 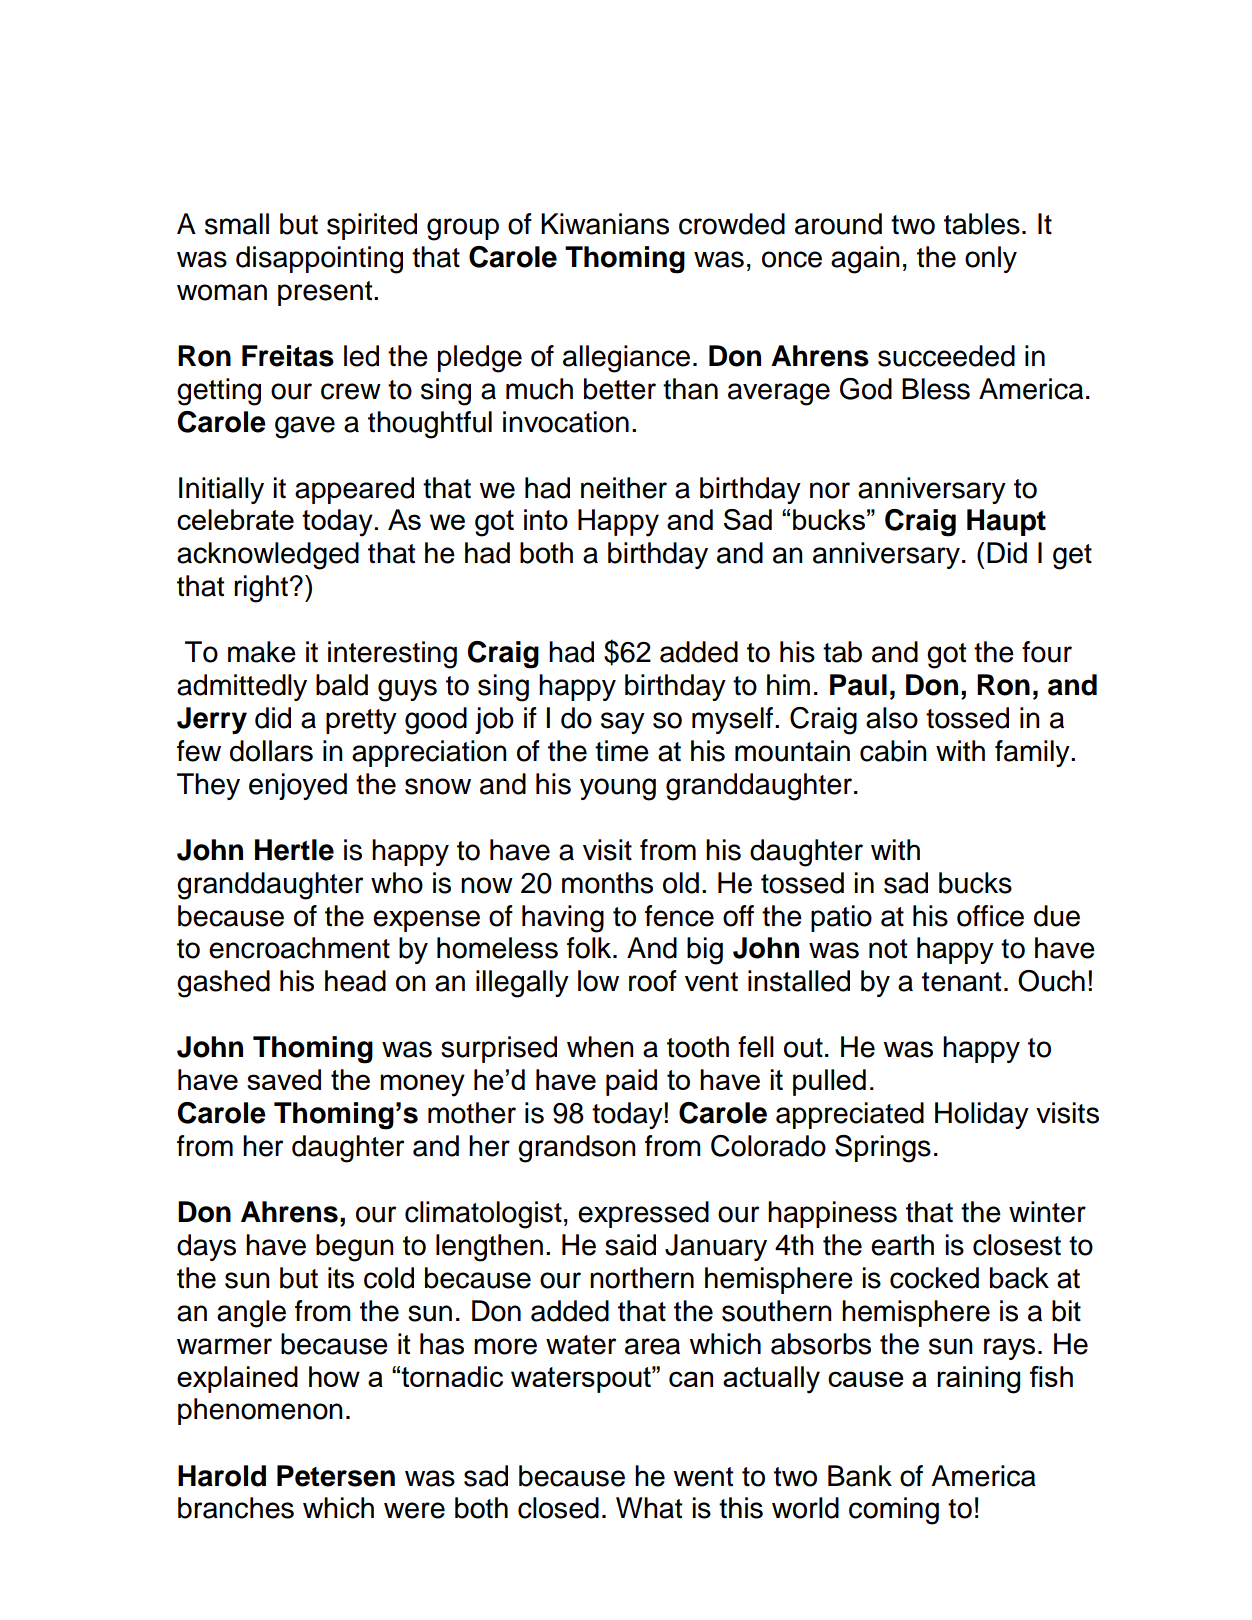 I want to click on What, so click(x=649, y=1508).
